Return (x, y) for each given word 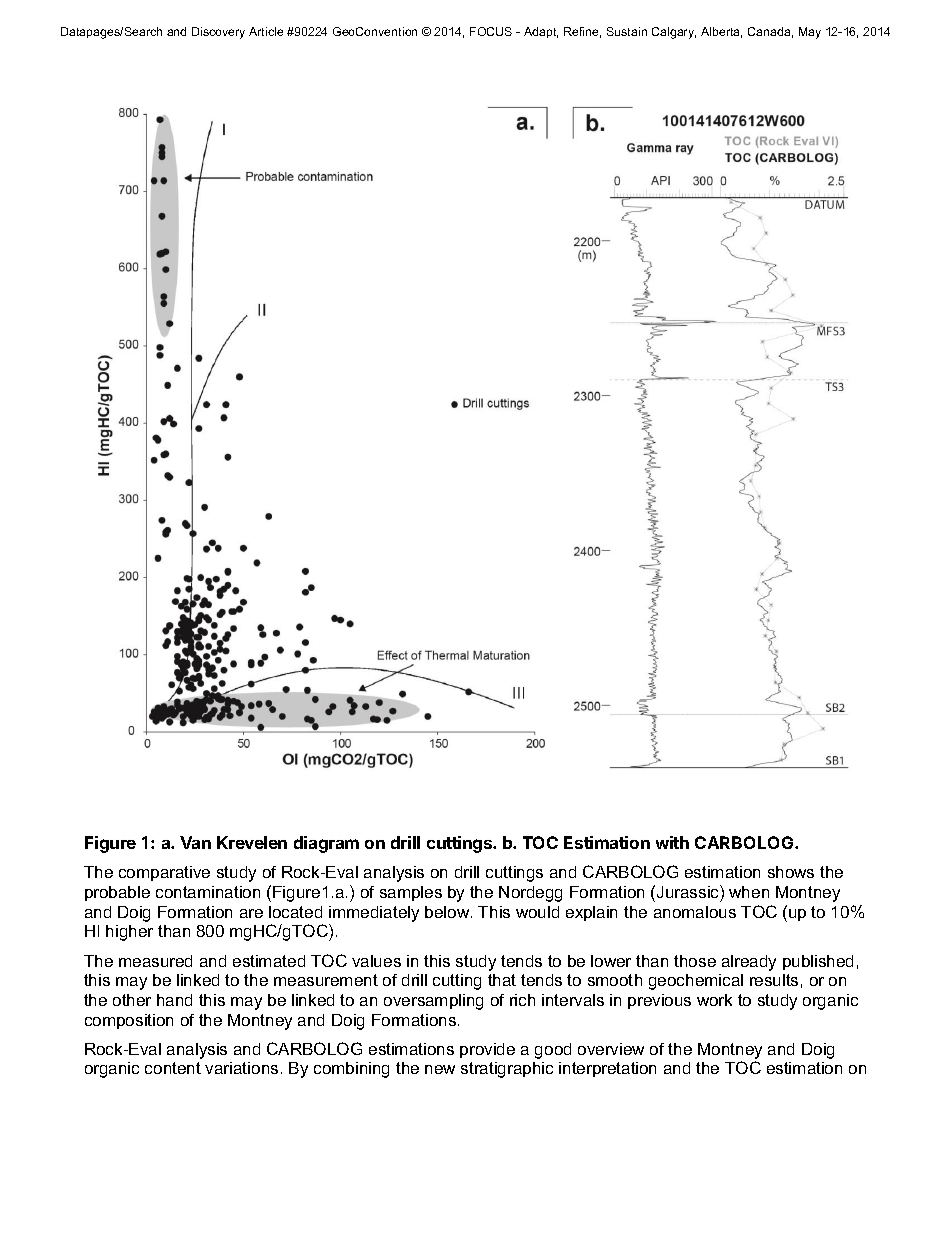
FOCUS (491, 31)
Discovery (218, 33)
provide (487, 1050)
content (173, 1068)
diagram (326, 844)
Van (195, 842)
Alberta (721, 32)
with (672, 842)
